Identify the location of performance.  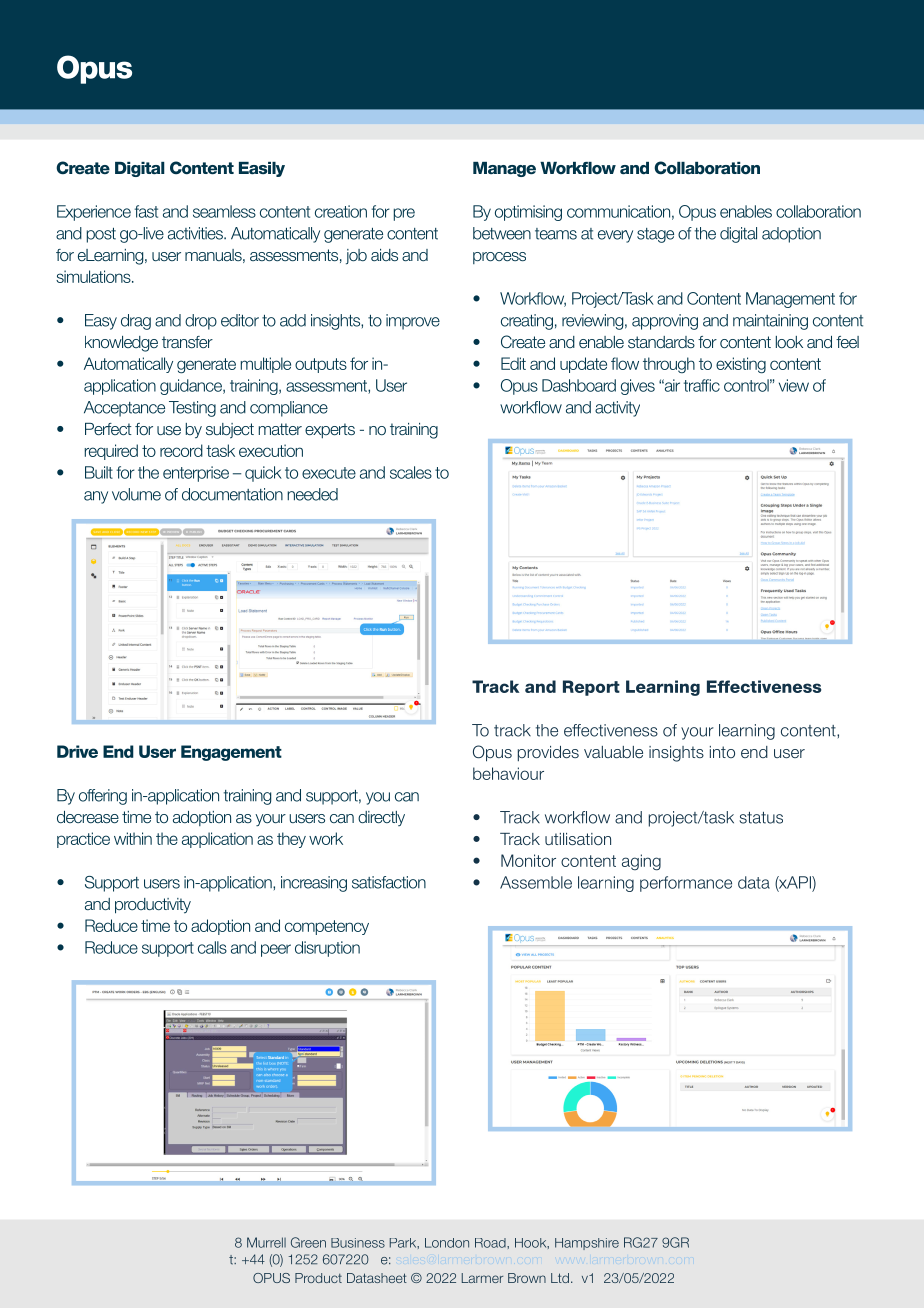
(686, 884).
